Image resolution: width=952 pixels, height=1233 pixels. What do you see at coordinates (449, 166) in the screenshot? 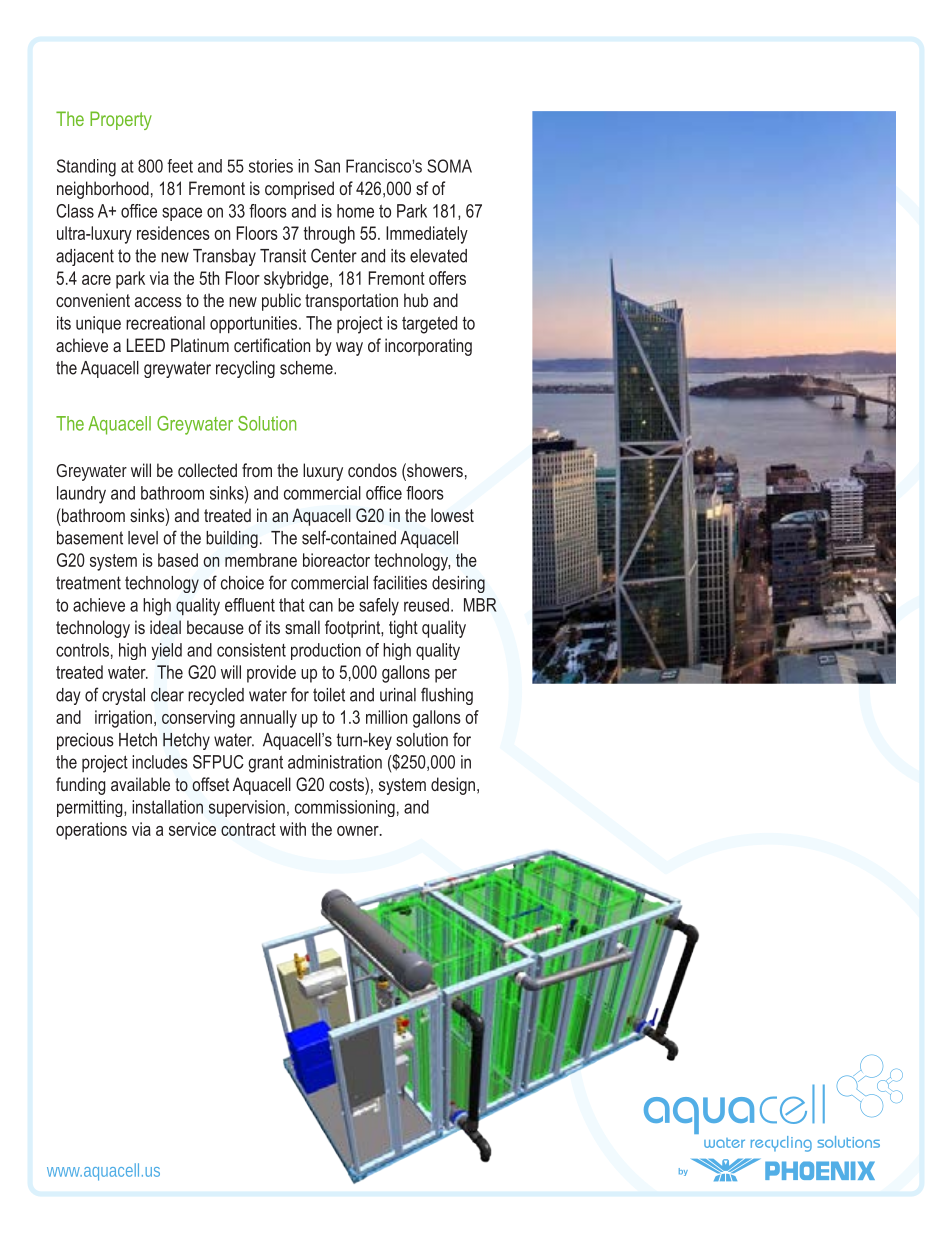
I see `SOMA` at bounding box center [449, 166].
